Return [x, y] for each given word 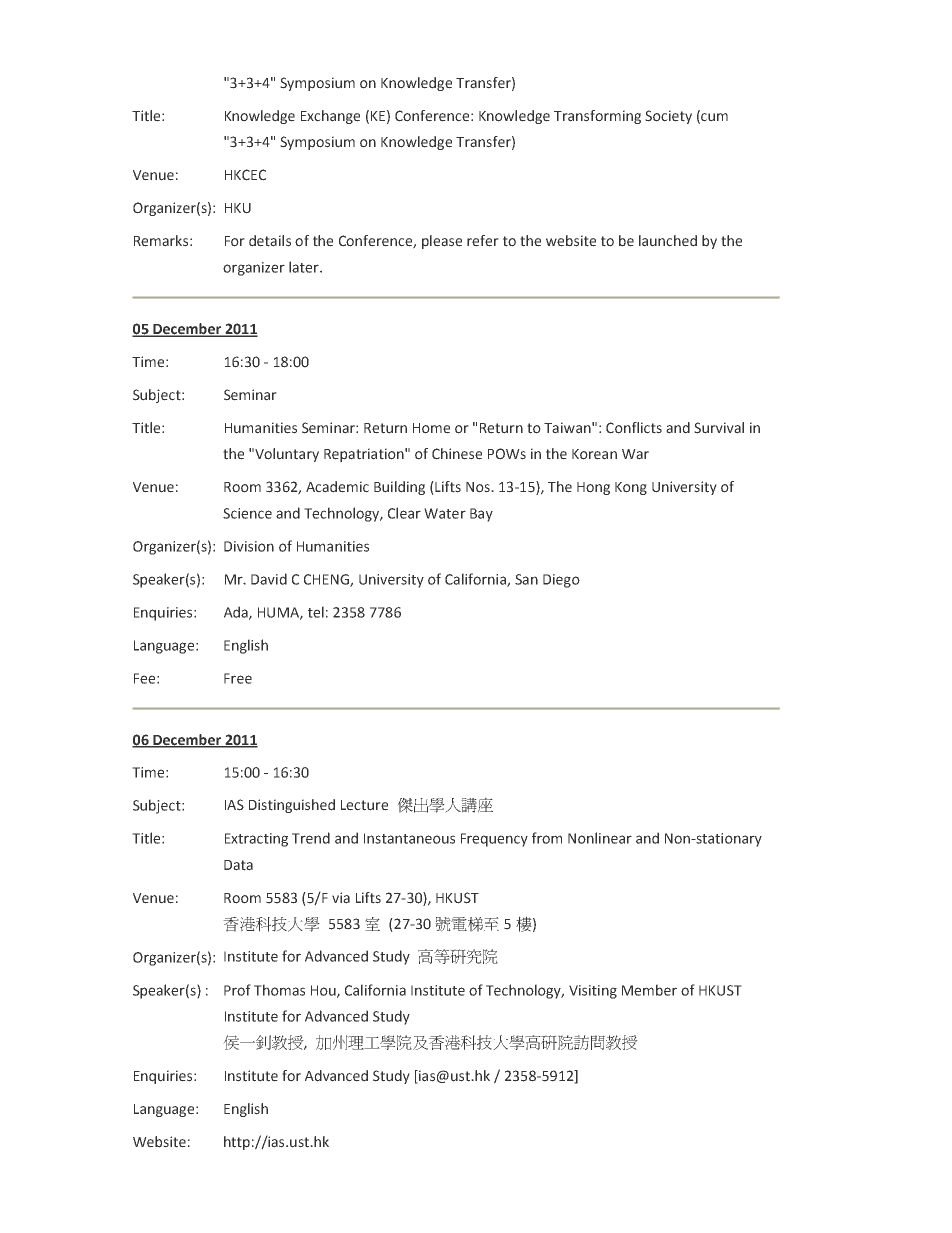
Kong [631, 488]
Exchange [330, 117]
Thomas [279, 990]
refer [483, 241]
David [269, 579]
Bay [481, 515]
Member [649, 990]
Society [668, 117]
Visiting [593, 992]
